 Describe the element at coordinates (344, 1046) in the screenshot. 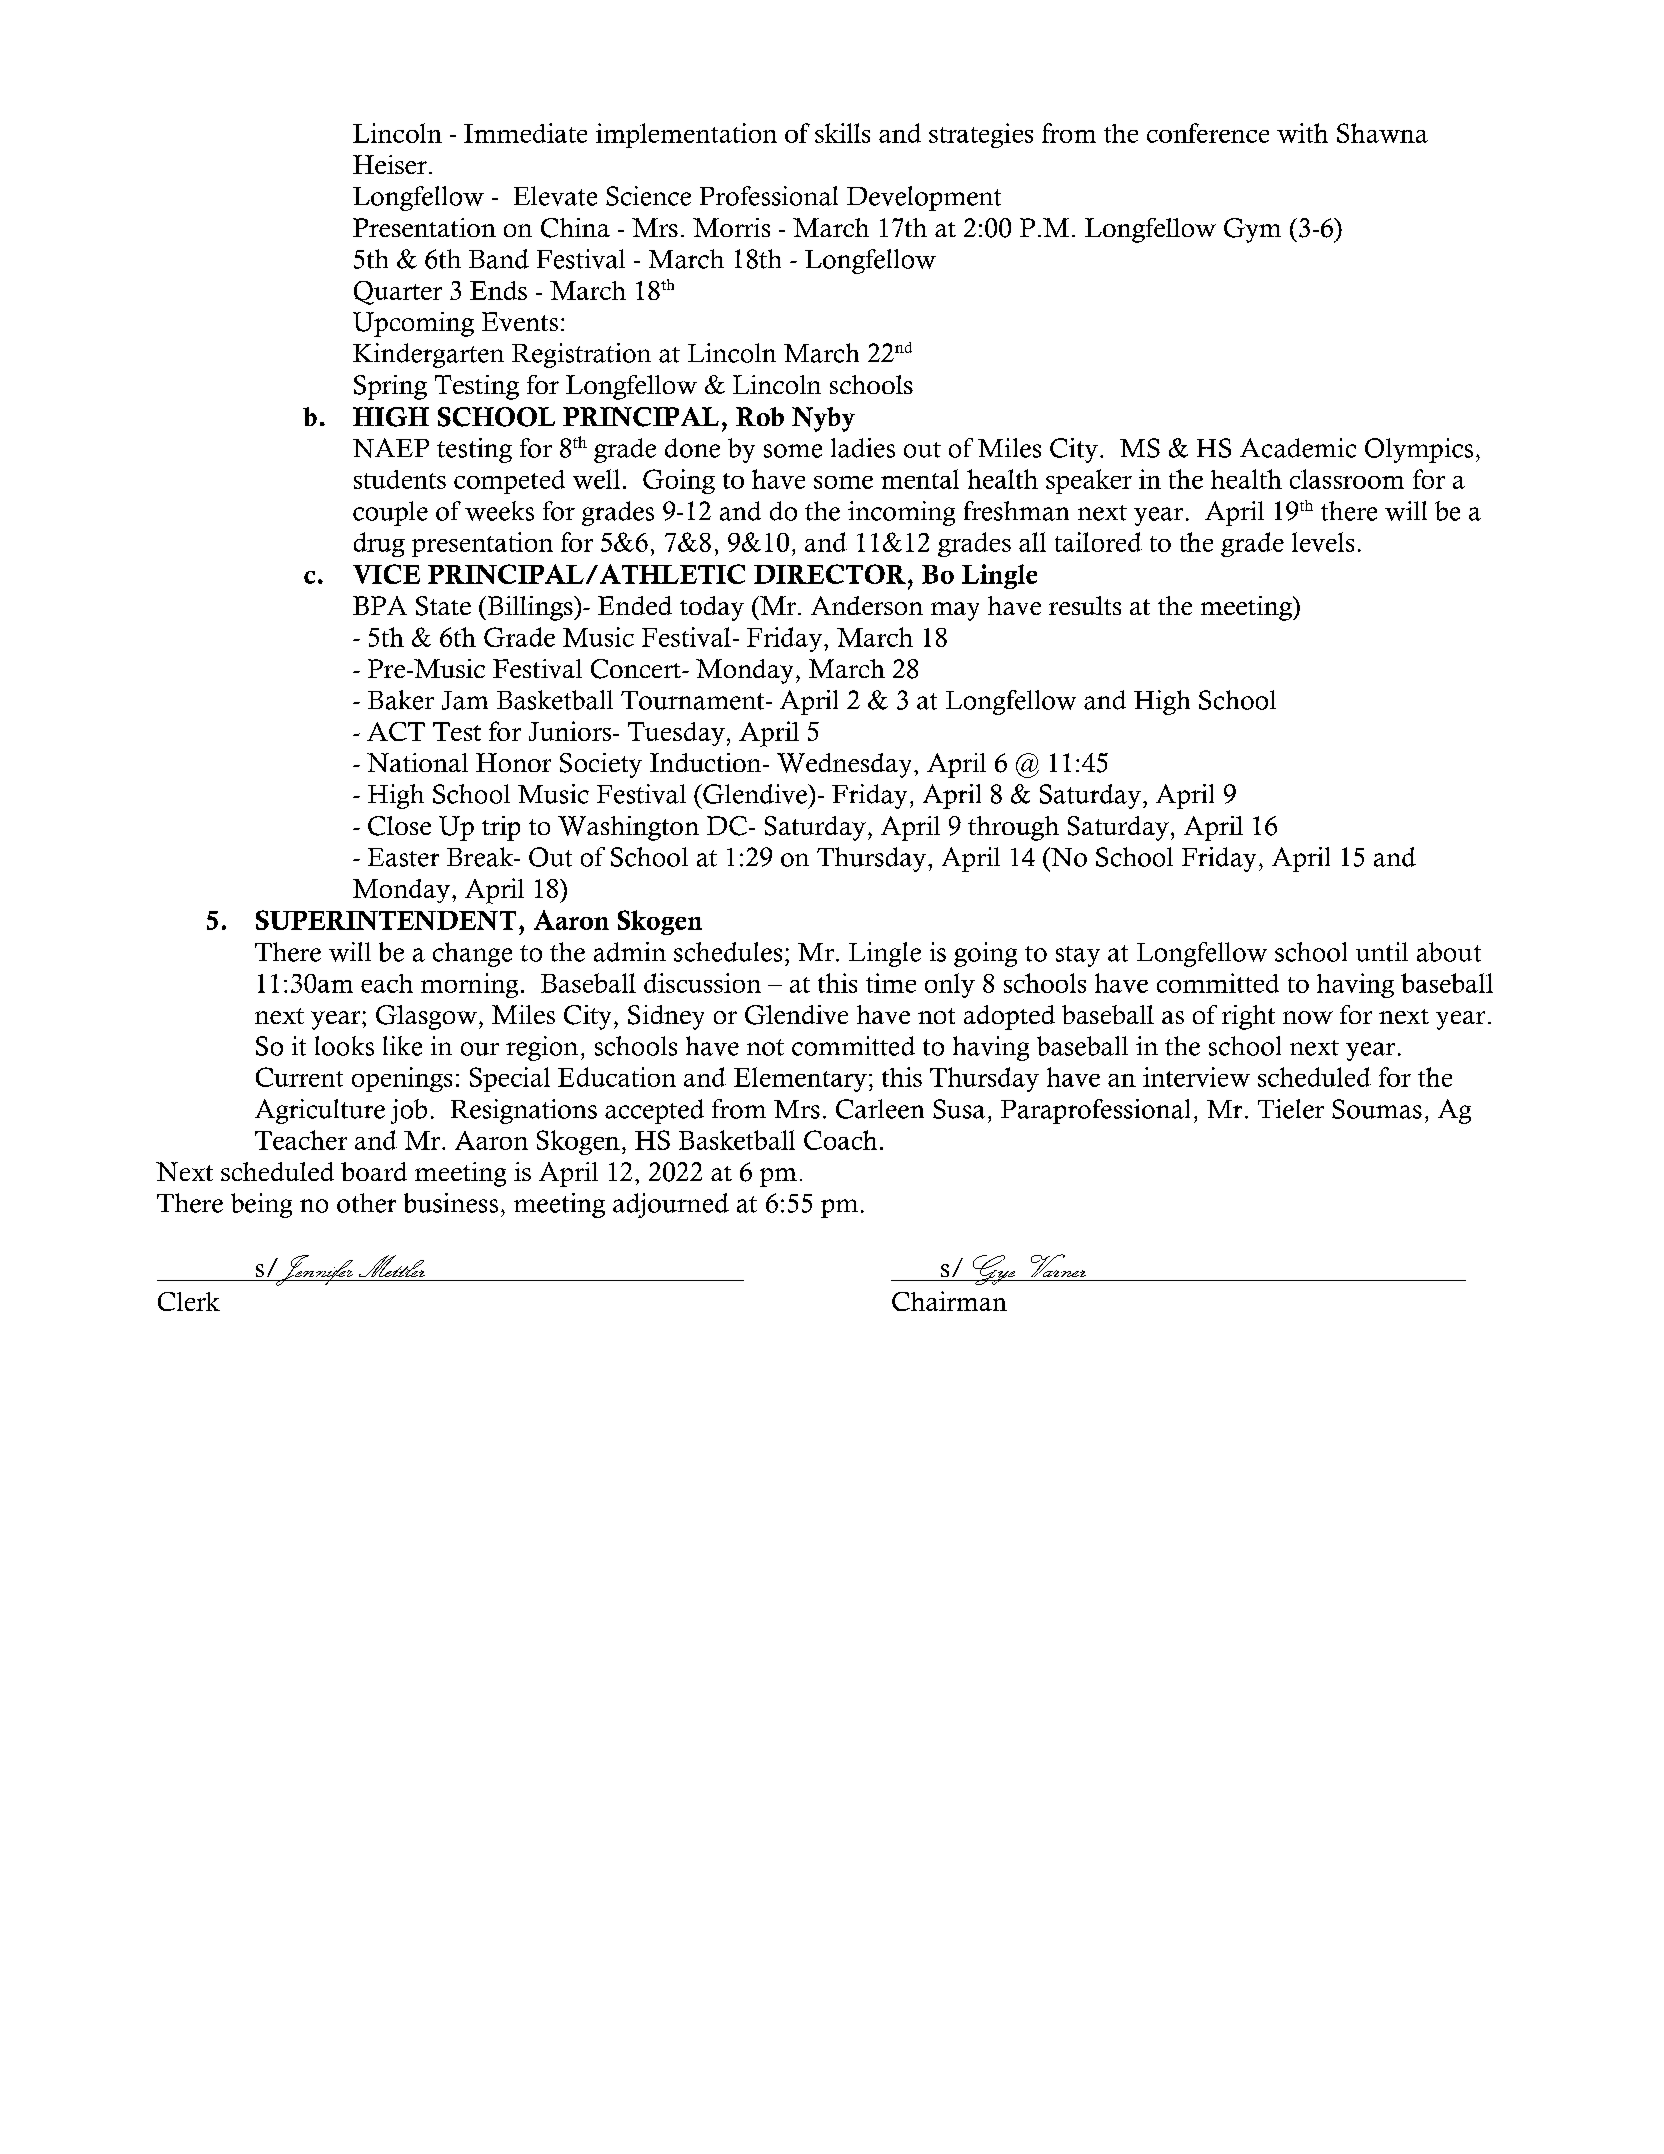

I see `looks` at that location.
